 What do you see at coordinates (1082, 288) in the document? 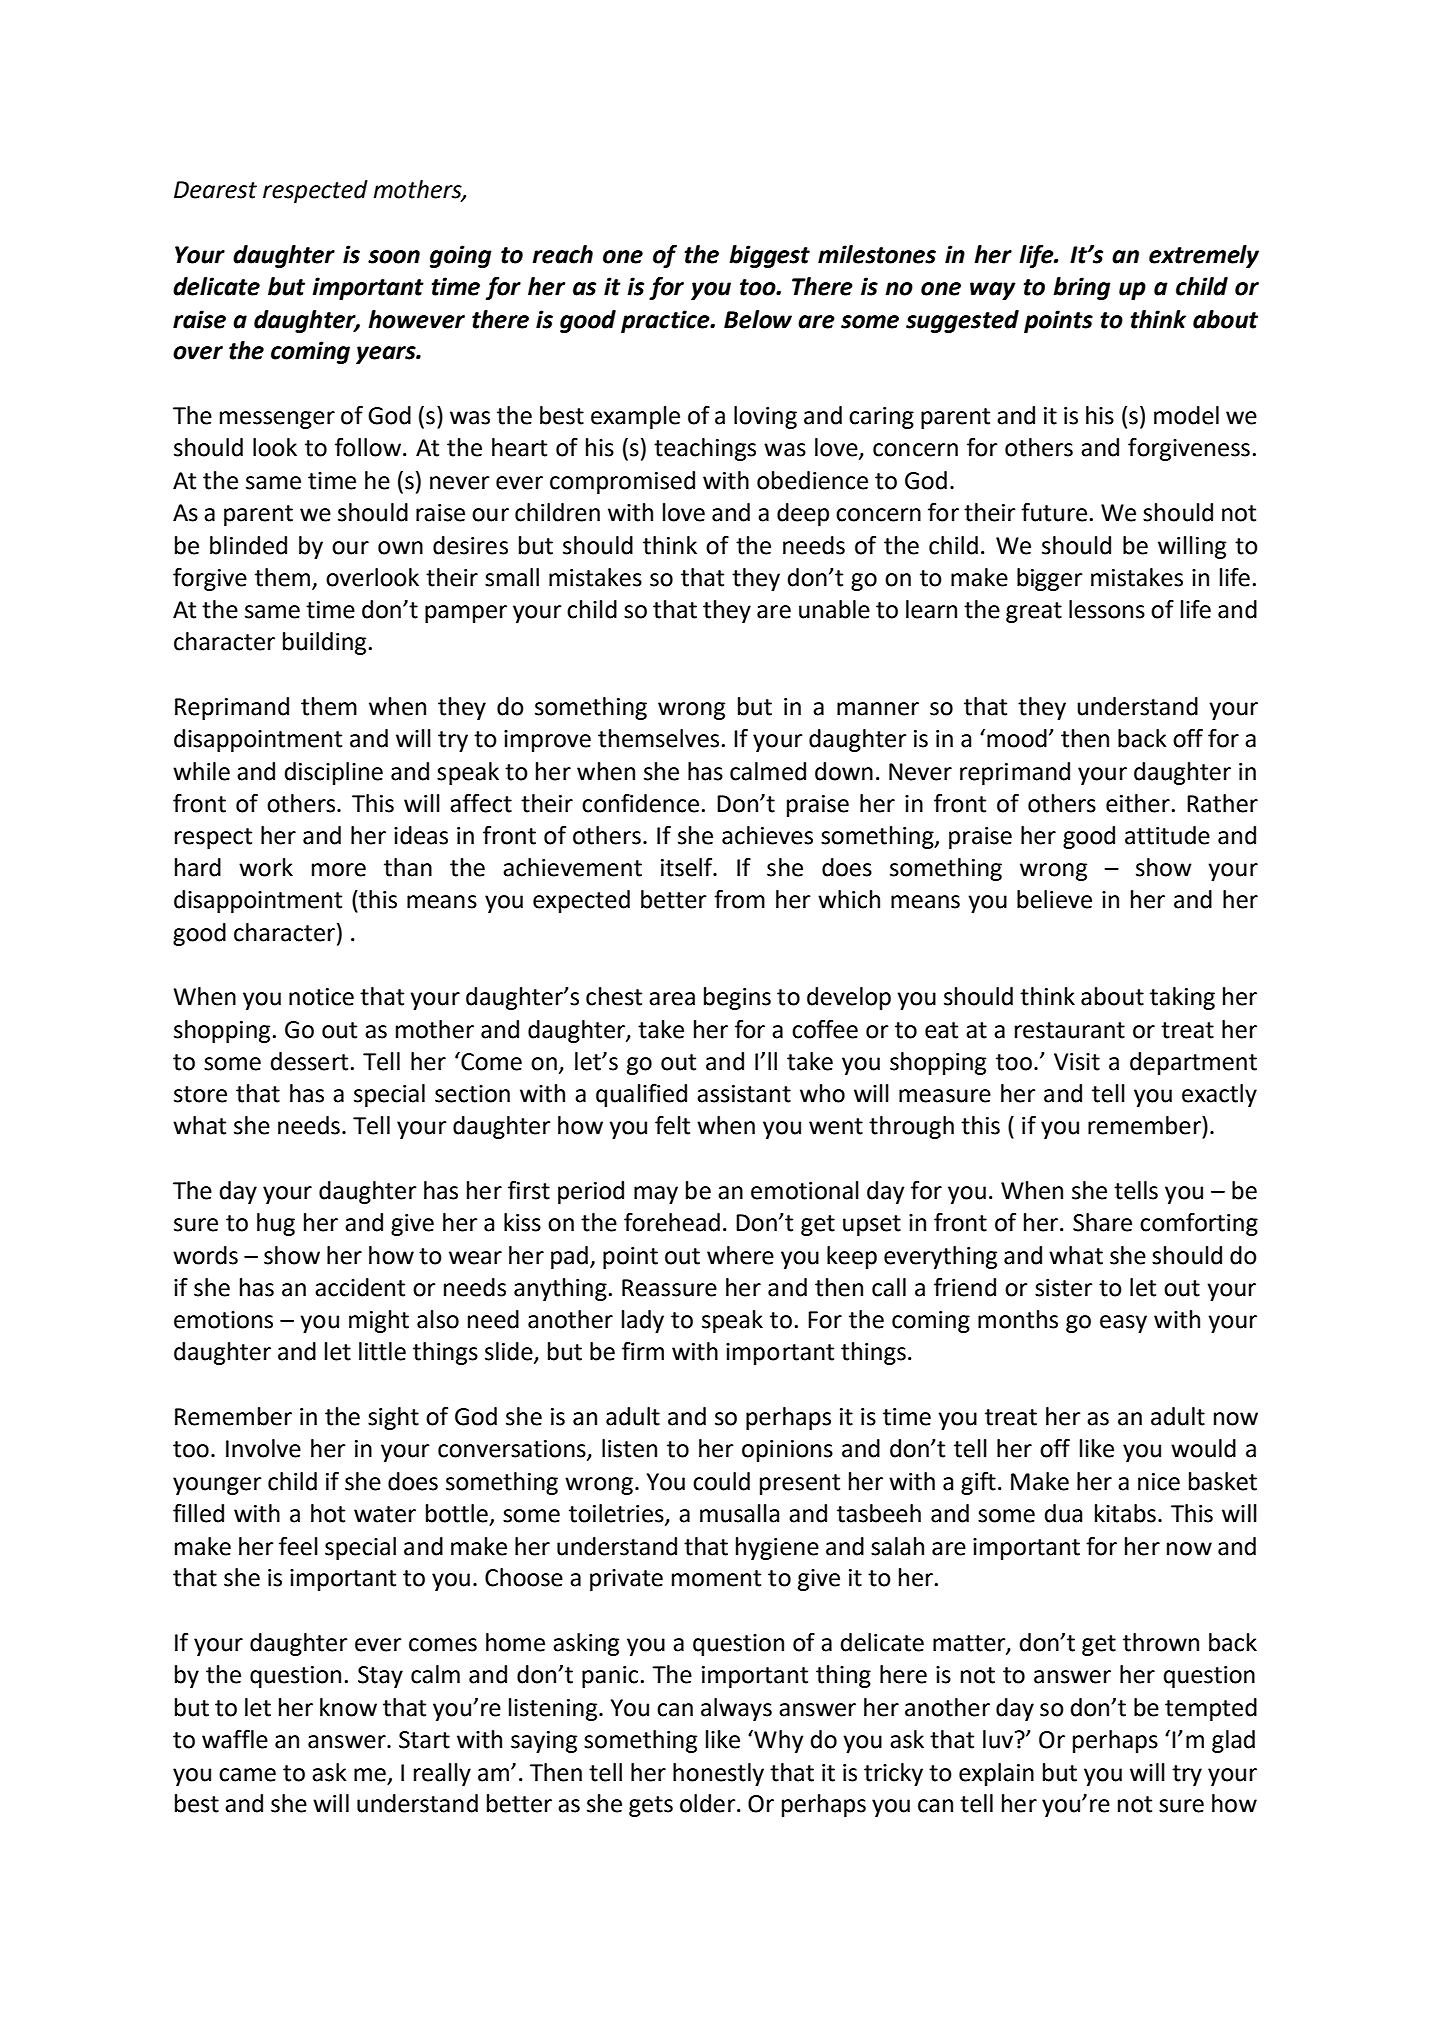
I see `bring` at bounding box center [1082, 288].
